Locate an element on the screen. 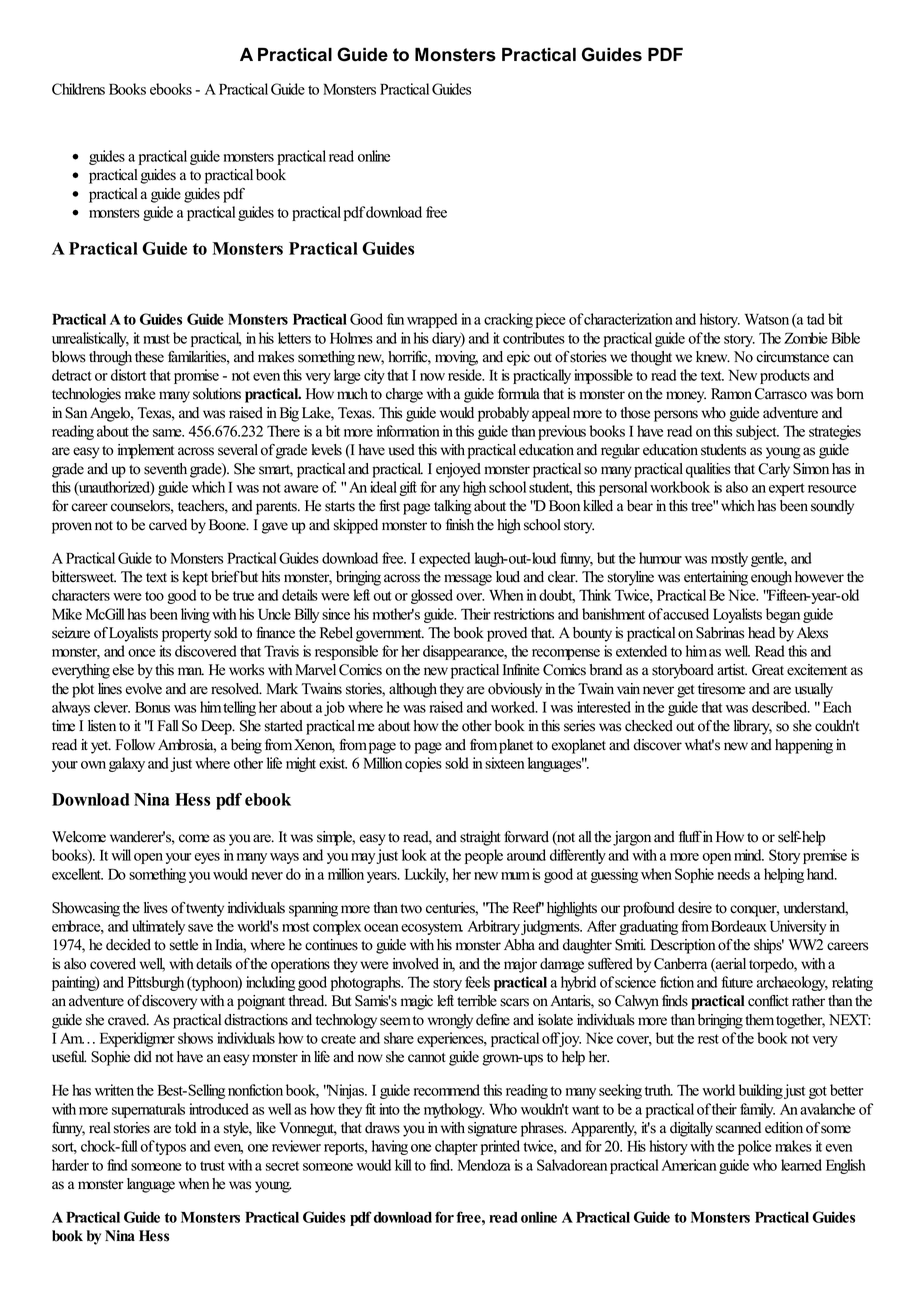 The height and width of the screenshot is (1308, 924). property is located at coordinates (186, 635).
